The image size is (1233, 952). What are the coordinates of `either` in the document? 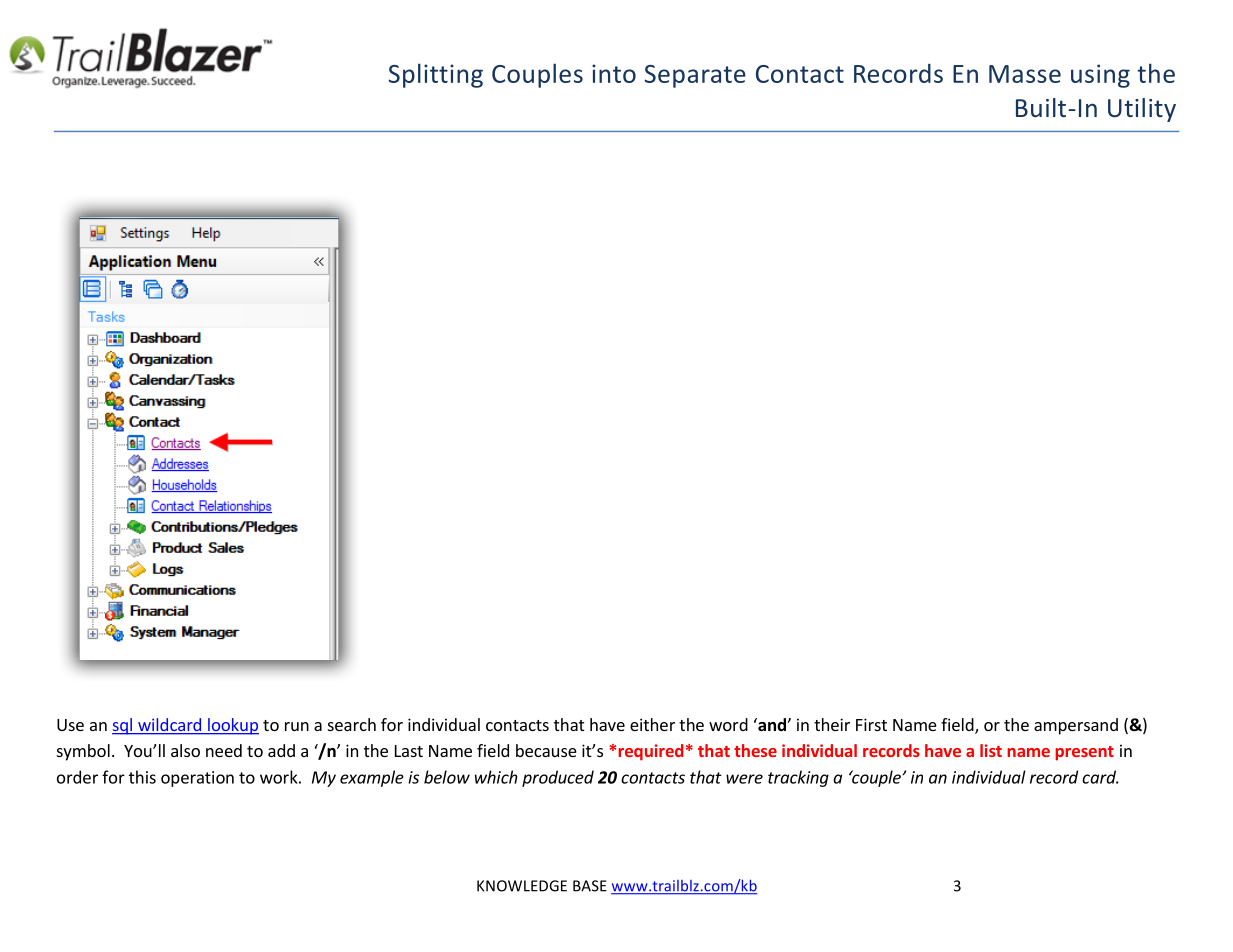 It's located at (652, 724).
